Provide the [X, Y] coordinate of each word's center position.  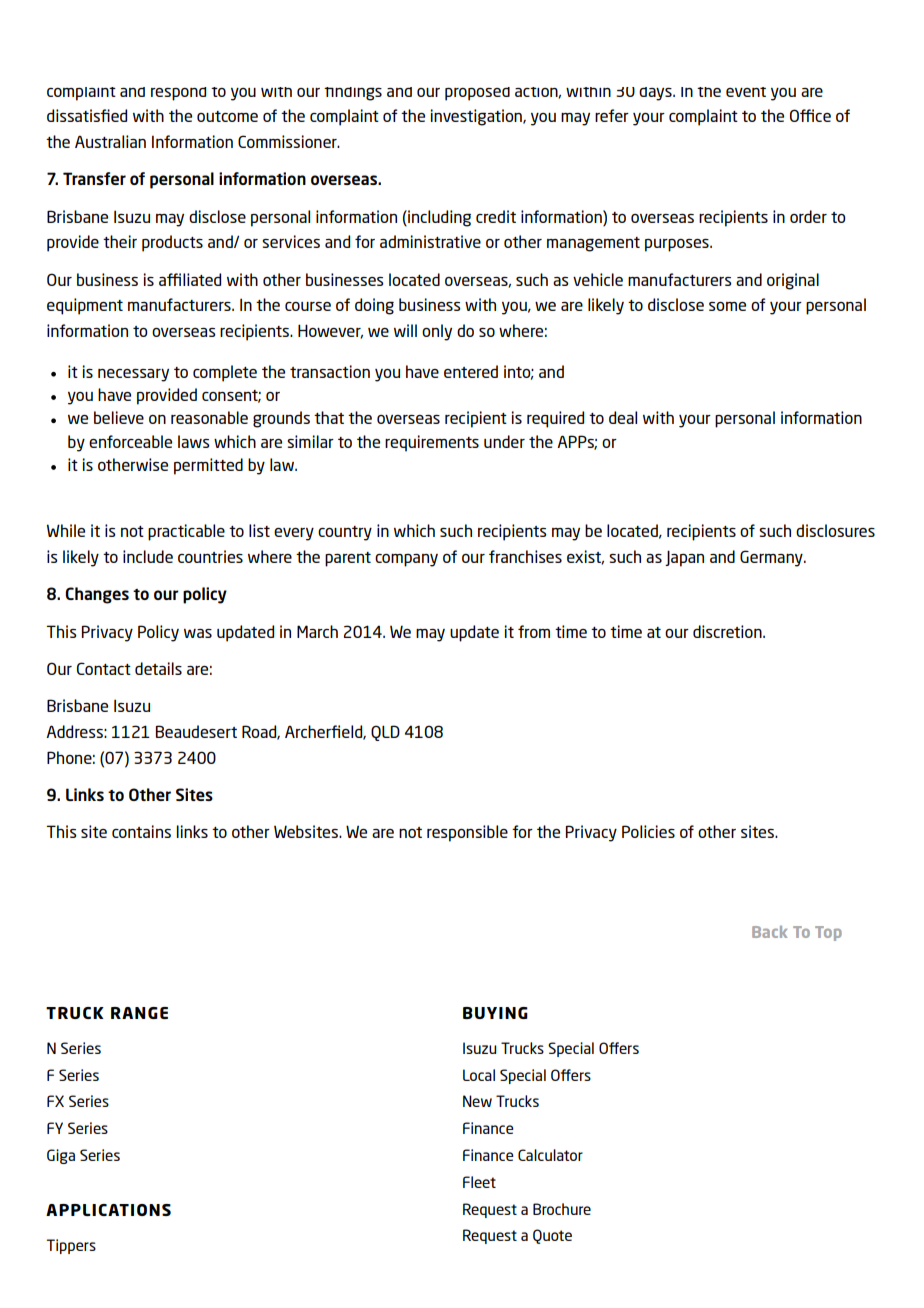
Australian [110, 141]
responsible [467, 833]
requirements [432, 443]
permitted [208, 466]
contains [141, 831]
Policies [648, 831]
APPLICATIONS [108, 1210]
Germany [772, 558]
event [746, 92]
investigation [477, 117]
